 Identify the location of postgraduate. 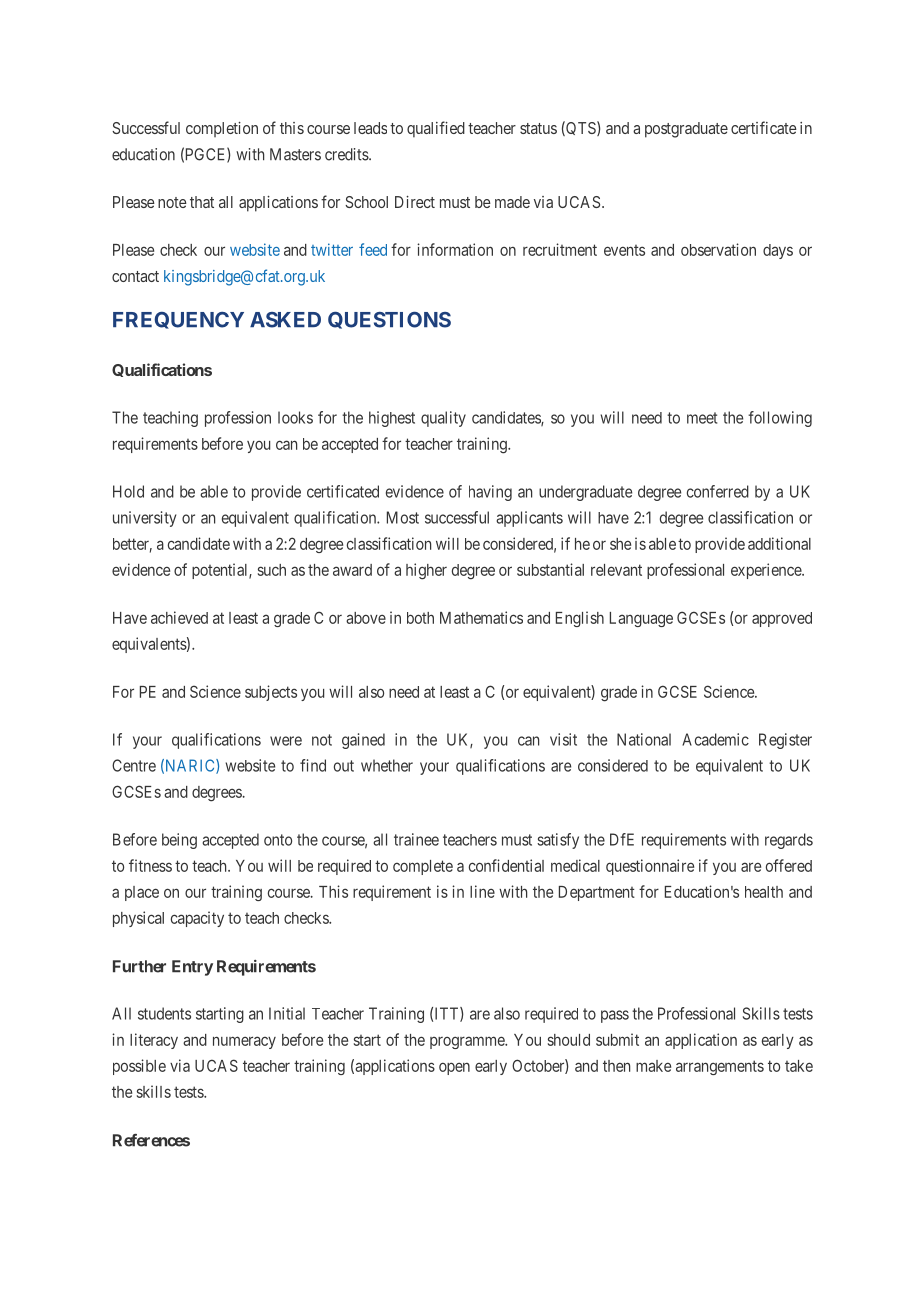
(686, 130).
